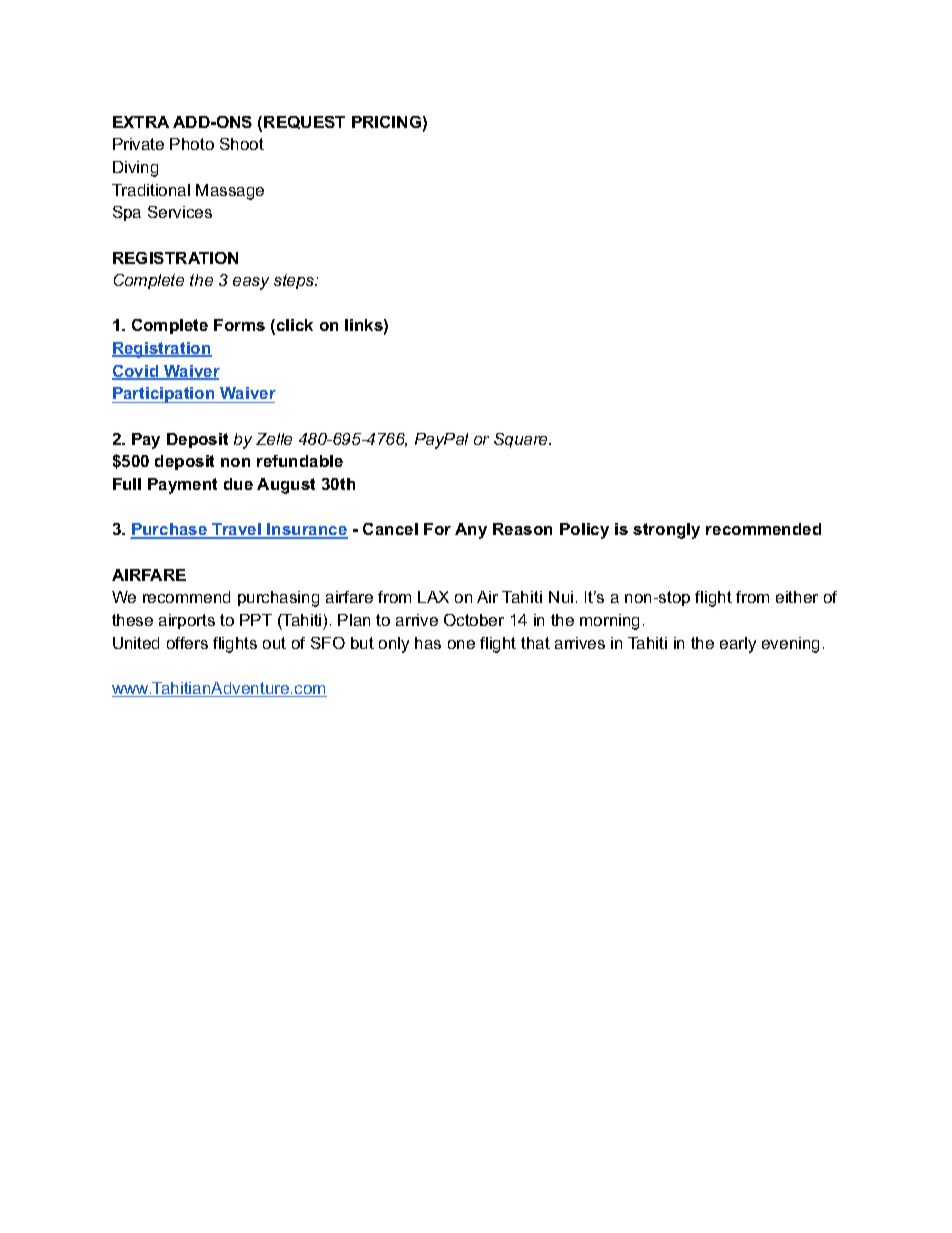  I want to click on October, so click(474, 620).
